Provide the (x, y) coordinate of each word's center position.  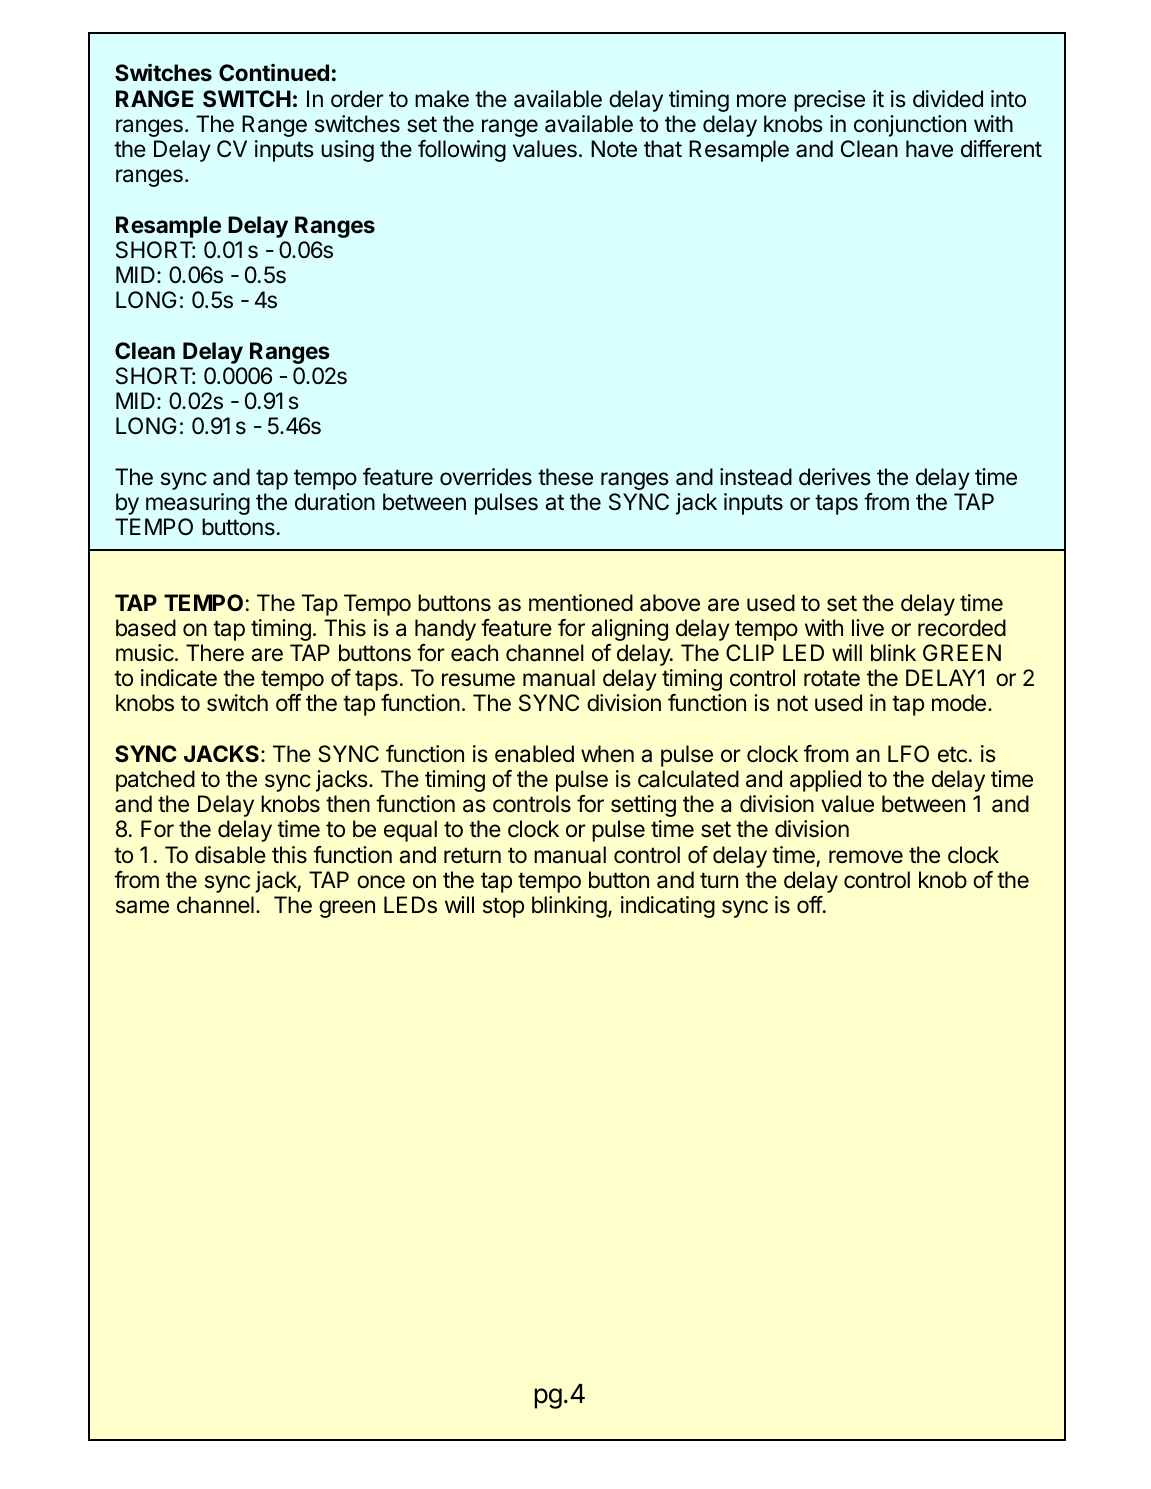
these (565, 477)
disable (230, 855)
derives (835, 477)
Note (614, 149)
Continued (274, 73)
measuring (198, 504)
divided (948, 99)
